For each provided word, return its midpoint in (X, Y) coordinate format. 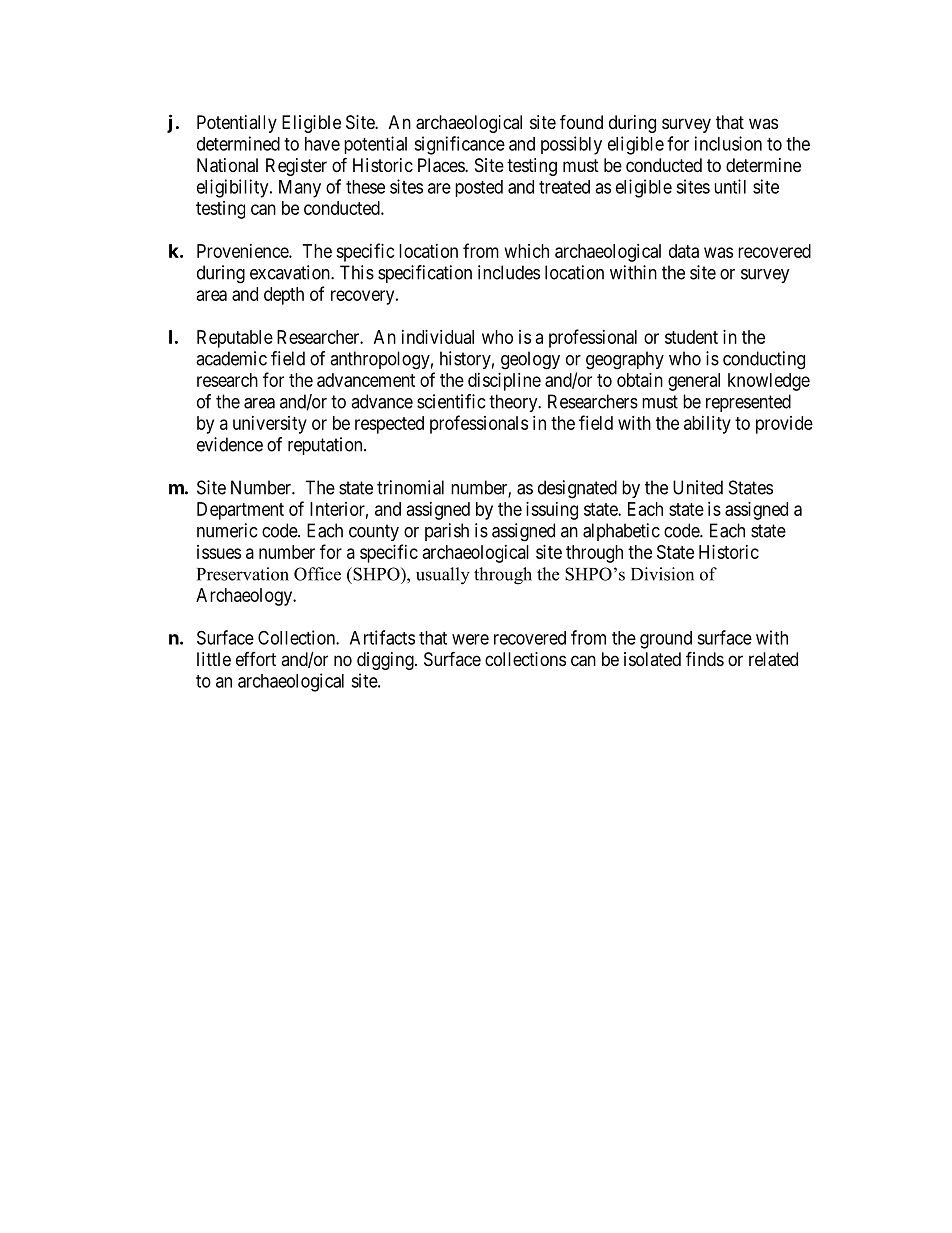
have (322, 144)
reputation (326, 446)
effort (256, 659)
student (691, 337)
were (470, 639)
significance (459, 145)
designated (577, 489)
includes (509, 272)
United (698, 487)
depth (284, 296)
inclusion (728, 143)
